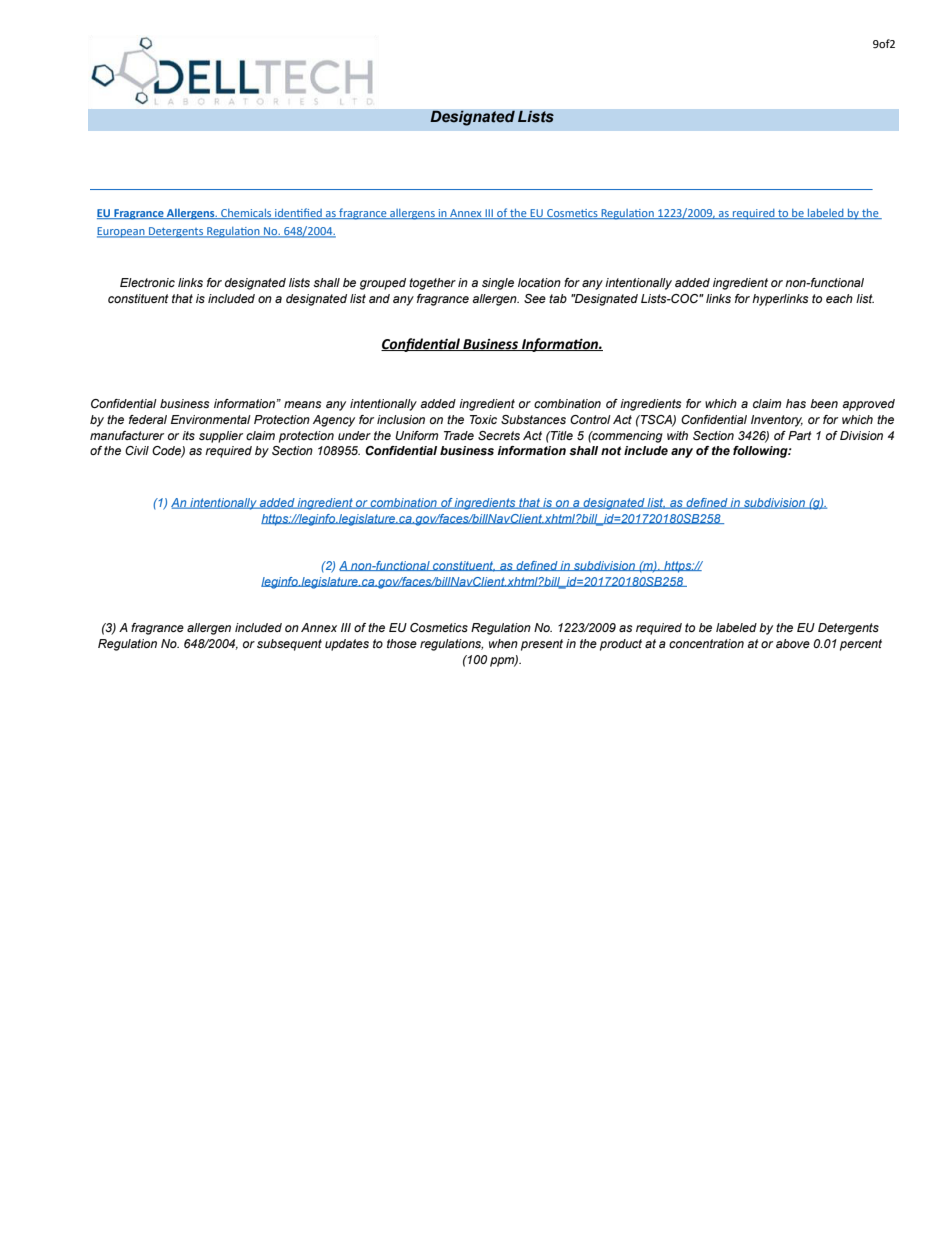 The width and height of the screenshot is (952, 1233). I want to click on supplier, so click(221, 437).
